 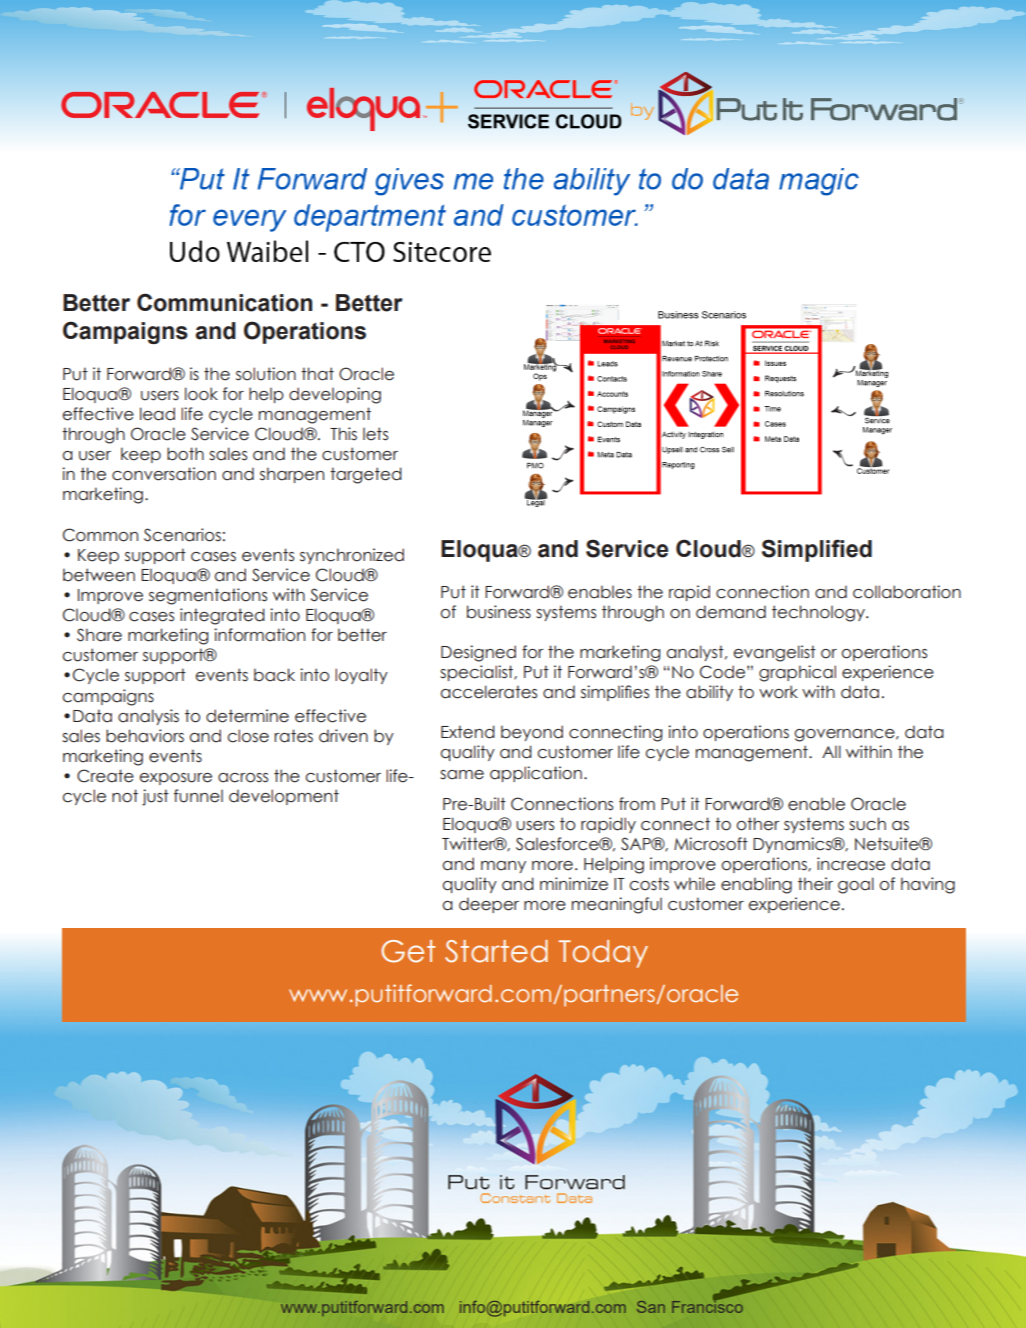 I want to click on funnel, so click(x=198, y=796).
